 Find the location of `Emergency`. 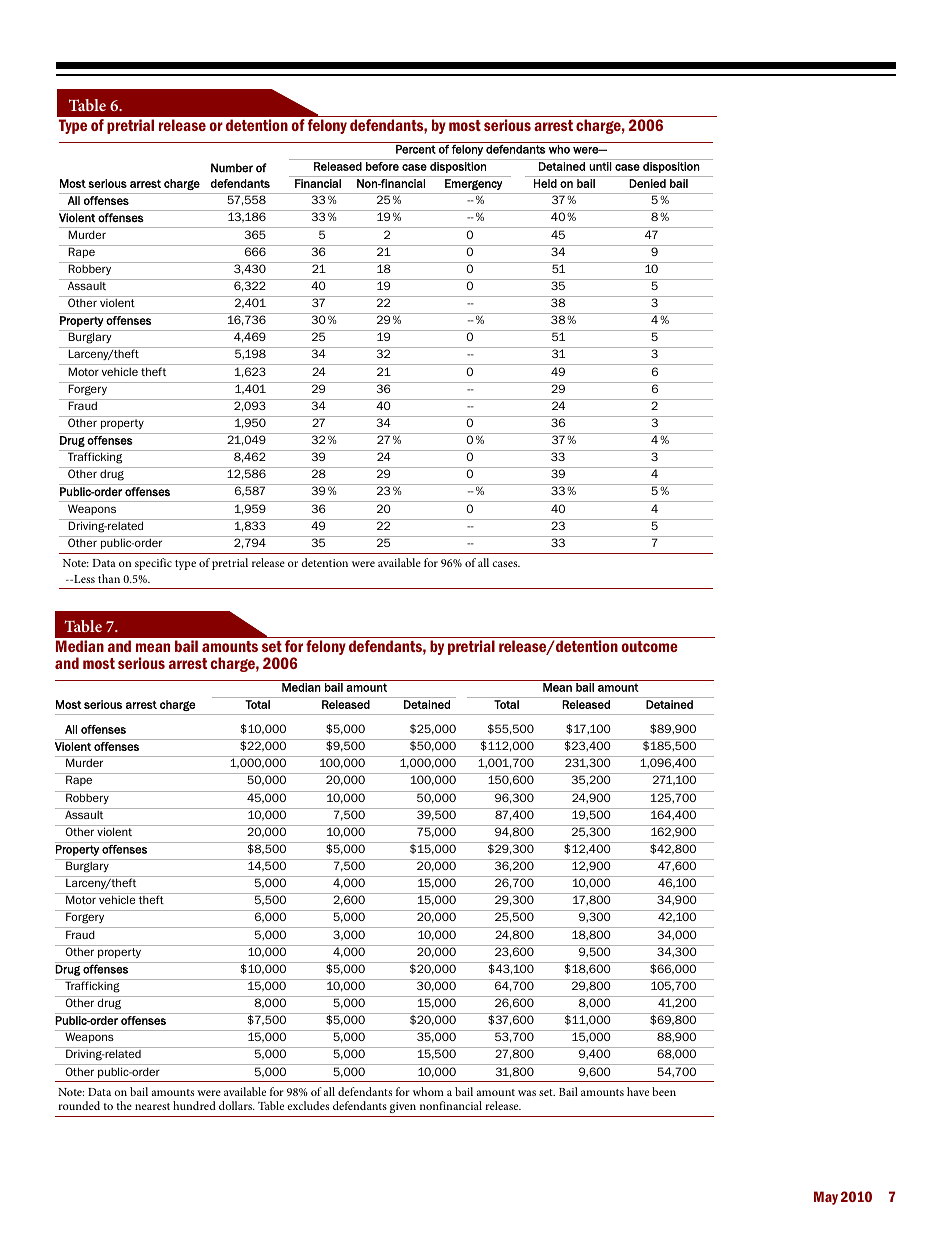

Emergency is located at coordinates (473, 184).
